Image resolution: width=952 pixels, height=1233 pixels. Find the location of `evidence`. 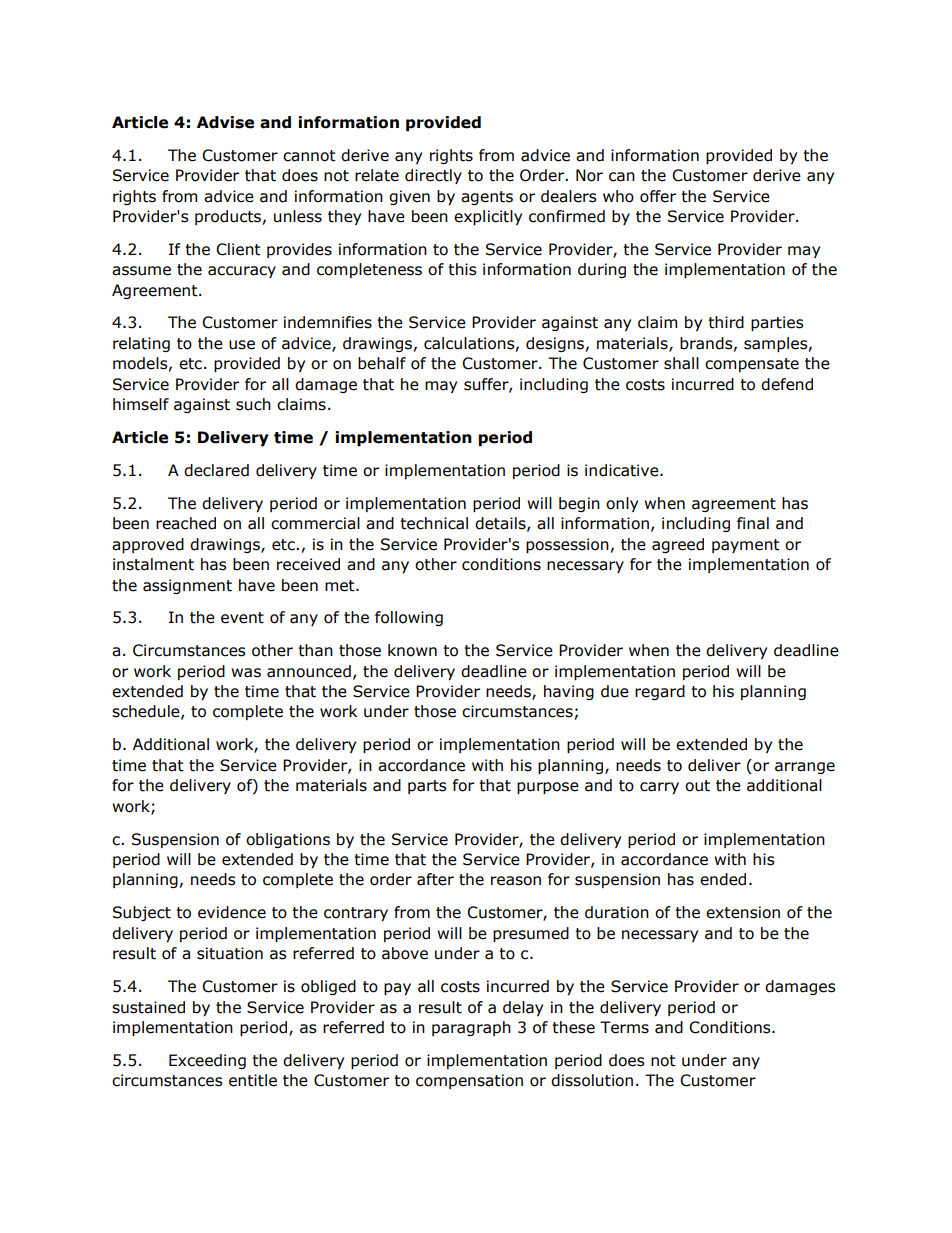

evidence is located at coordinates (232, 912).
